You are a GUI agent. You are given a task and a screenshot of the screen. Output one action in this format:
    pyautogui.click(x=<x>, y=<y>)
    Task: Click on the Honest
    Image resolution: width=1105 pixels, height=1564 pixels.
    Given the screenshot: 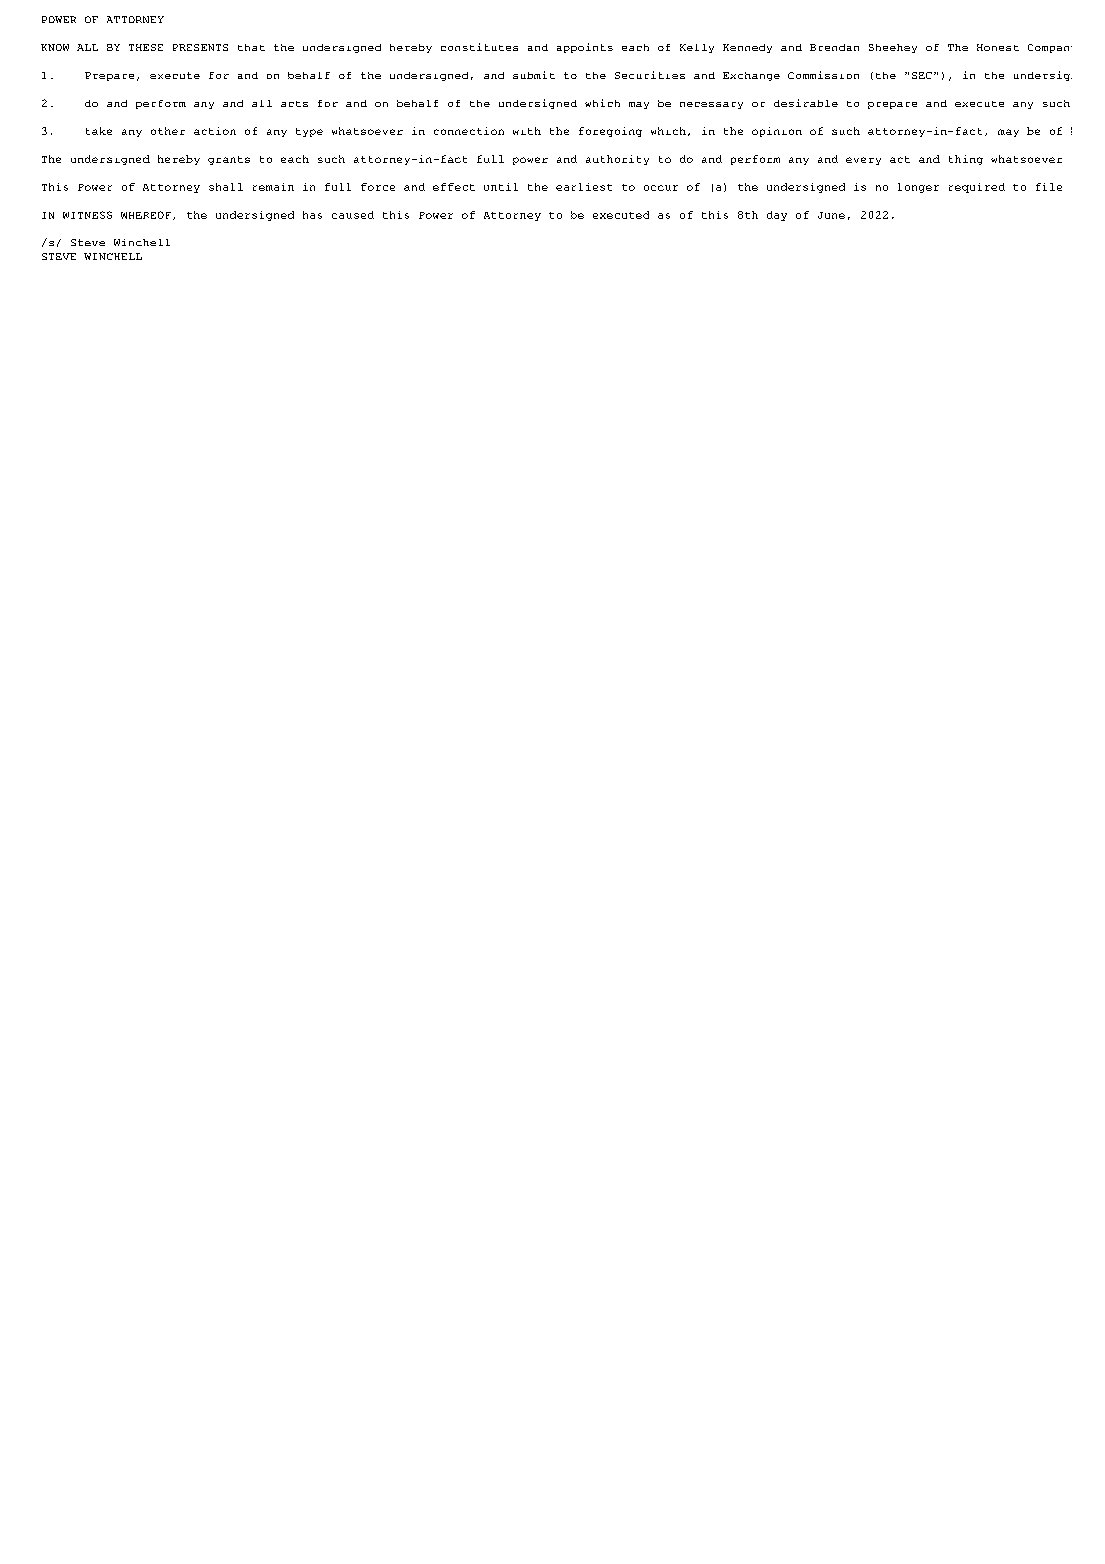 What is the action you would take?
    pyautogui.click(x=998, y=47)
